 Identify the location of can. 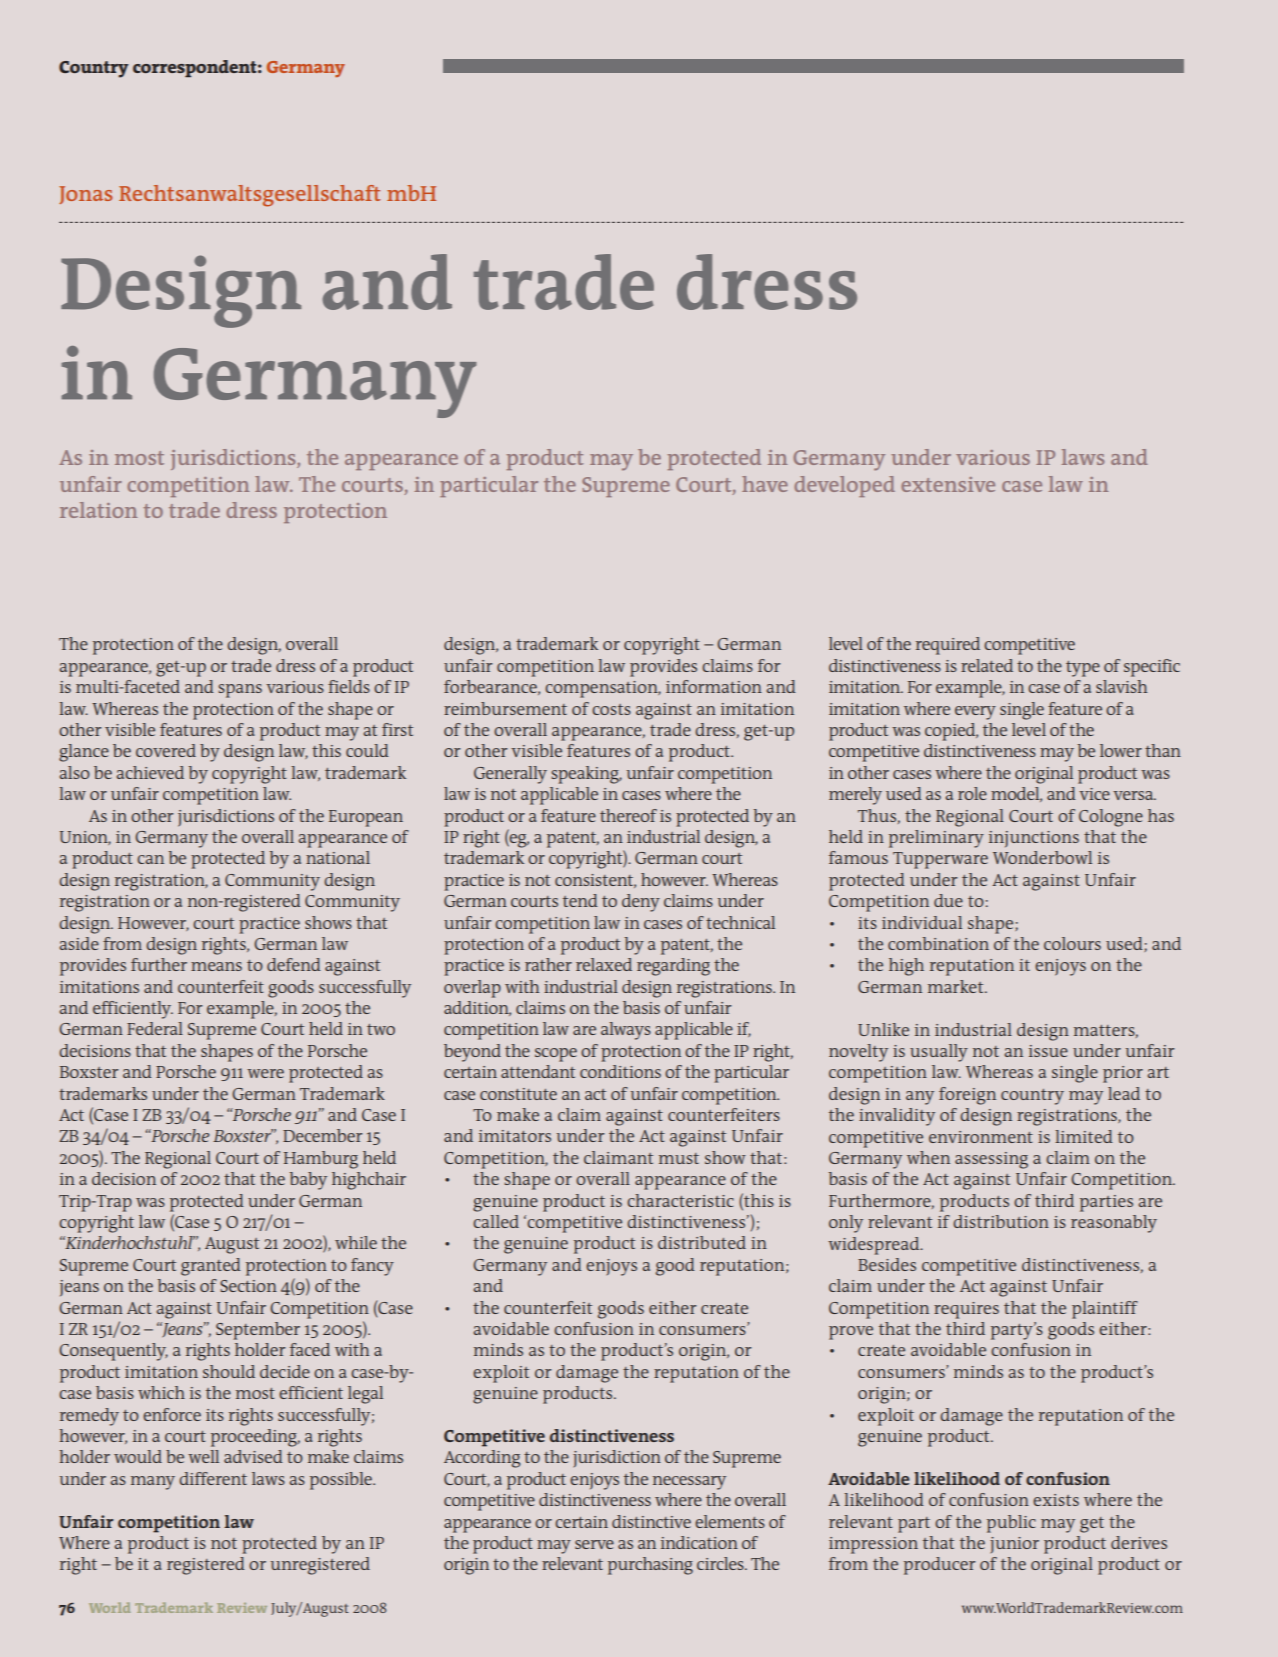
(150, 859).
